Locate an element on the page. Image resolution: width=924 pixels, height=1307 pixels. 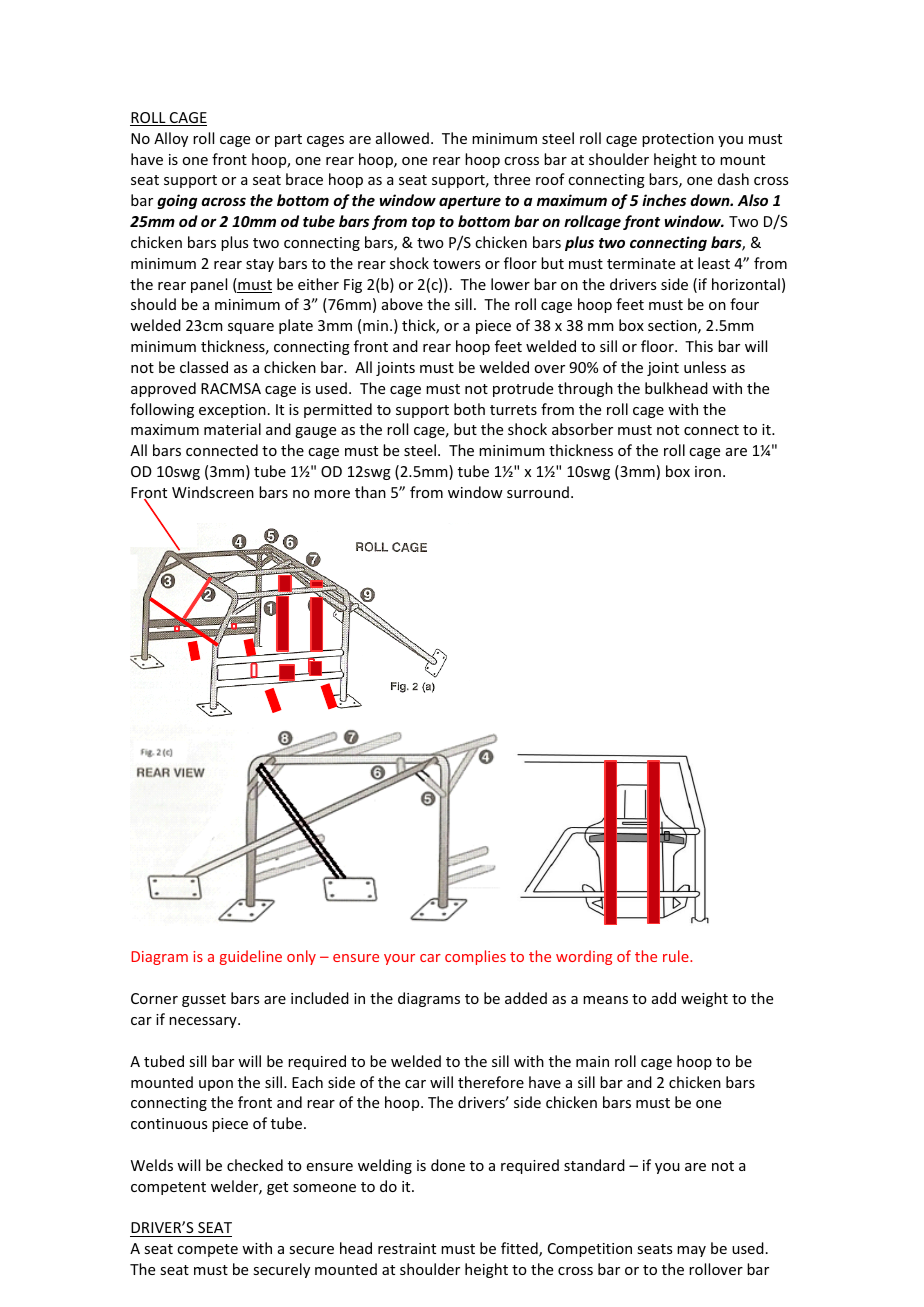
complies is located at coordinates (475, 957).
